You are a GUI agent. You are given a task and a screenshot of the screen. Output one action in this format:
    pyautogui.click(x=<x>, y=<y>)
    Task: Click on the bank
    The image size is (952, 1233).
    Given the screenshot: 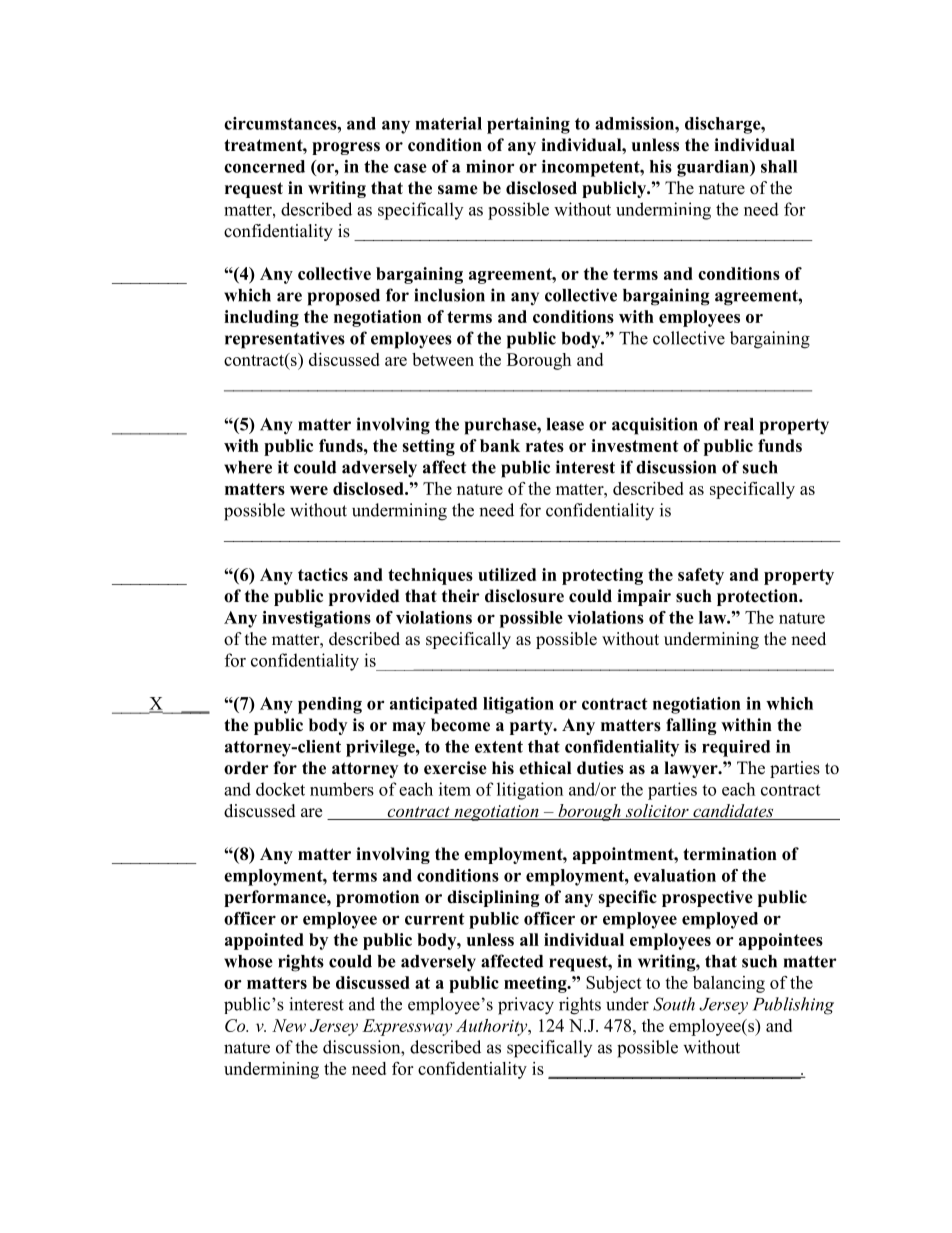 What is the action you would take?
    pyautogui.click(x=500, y=445)
